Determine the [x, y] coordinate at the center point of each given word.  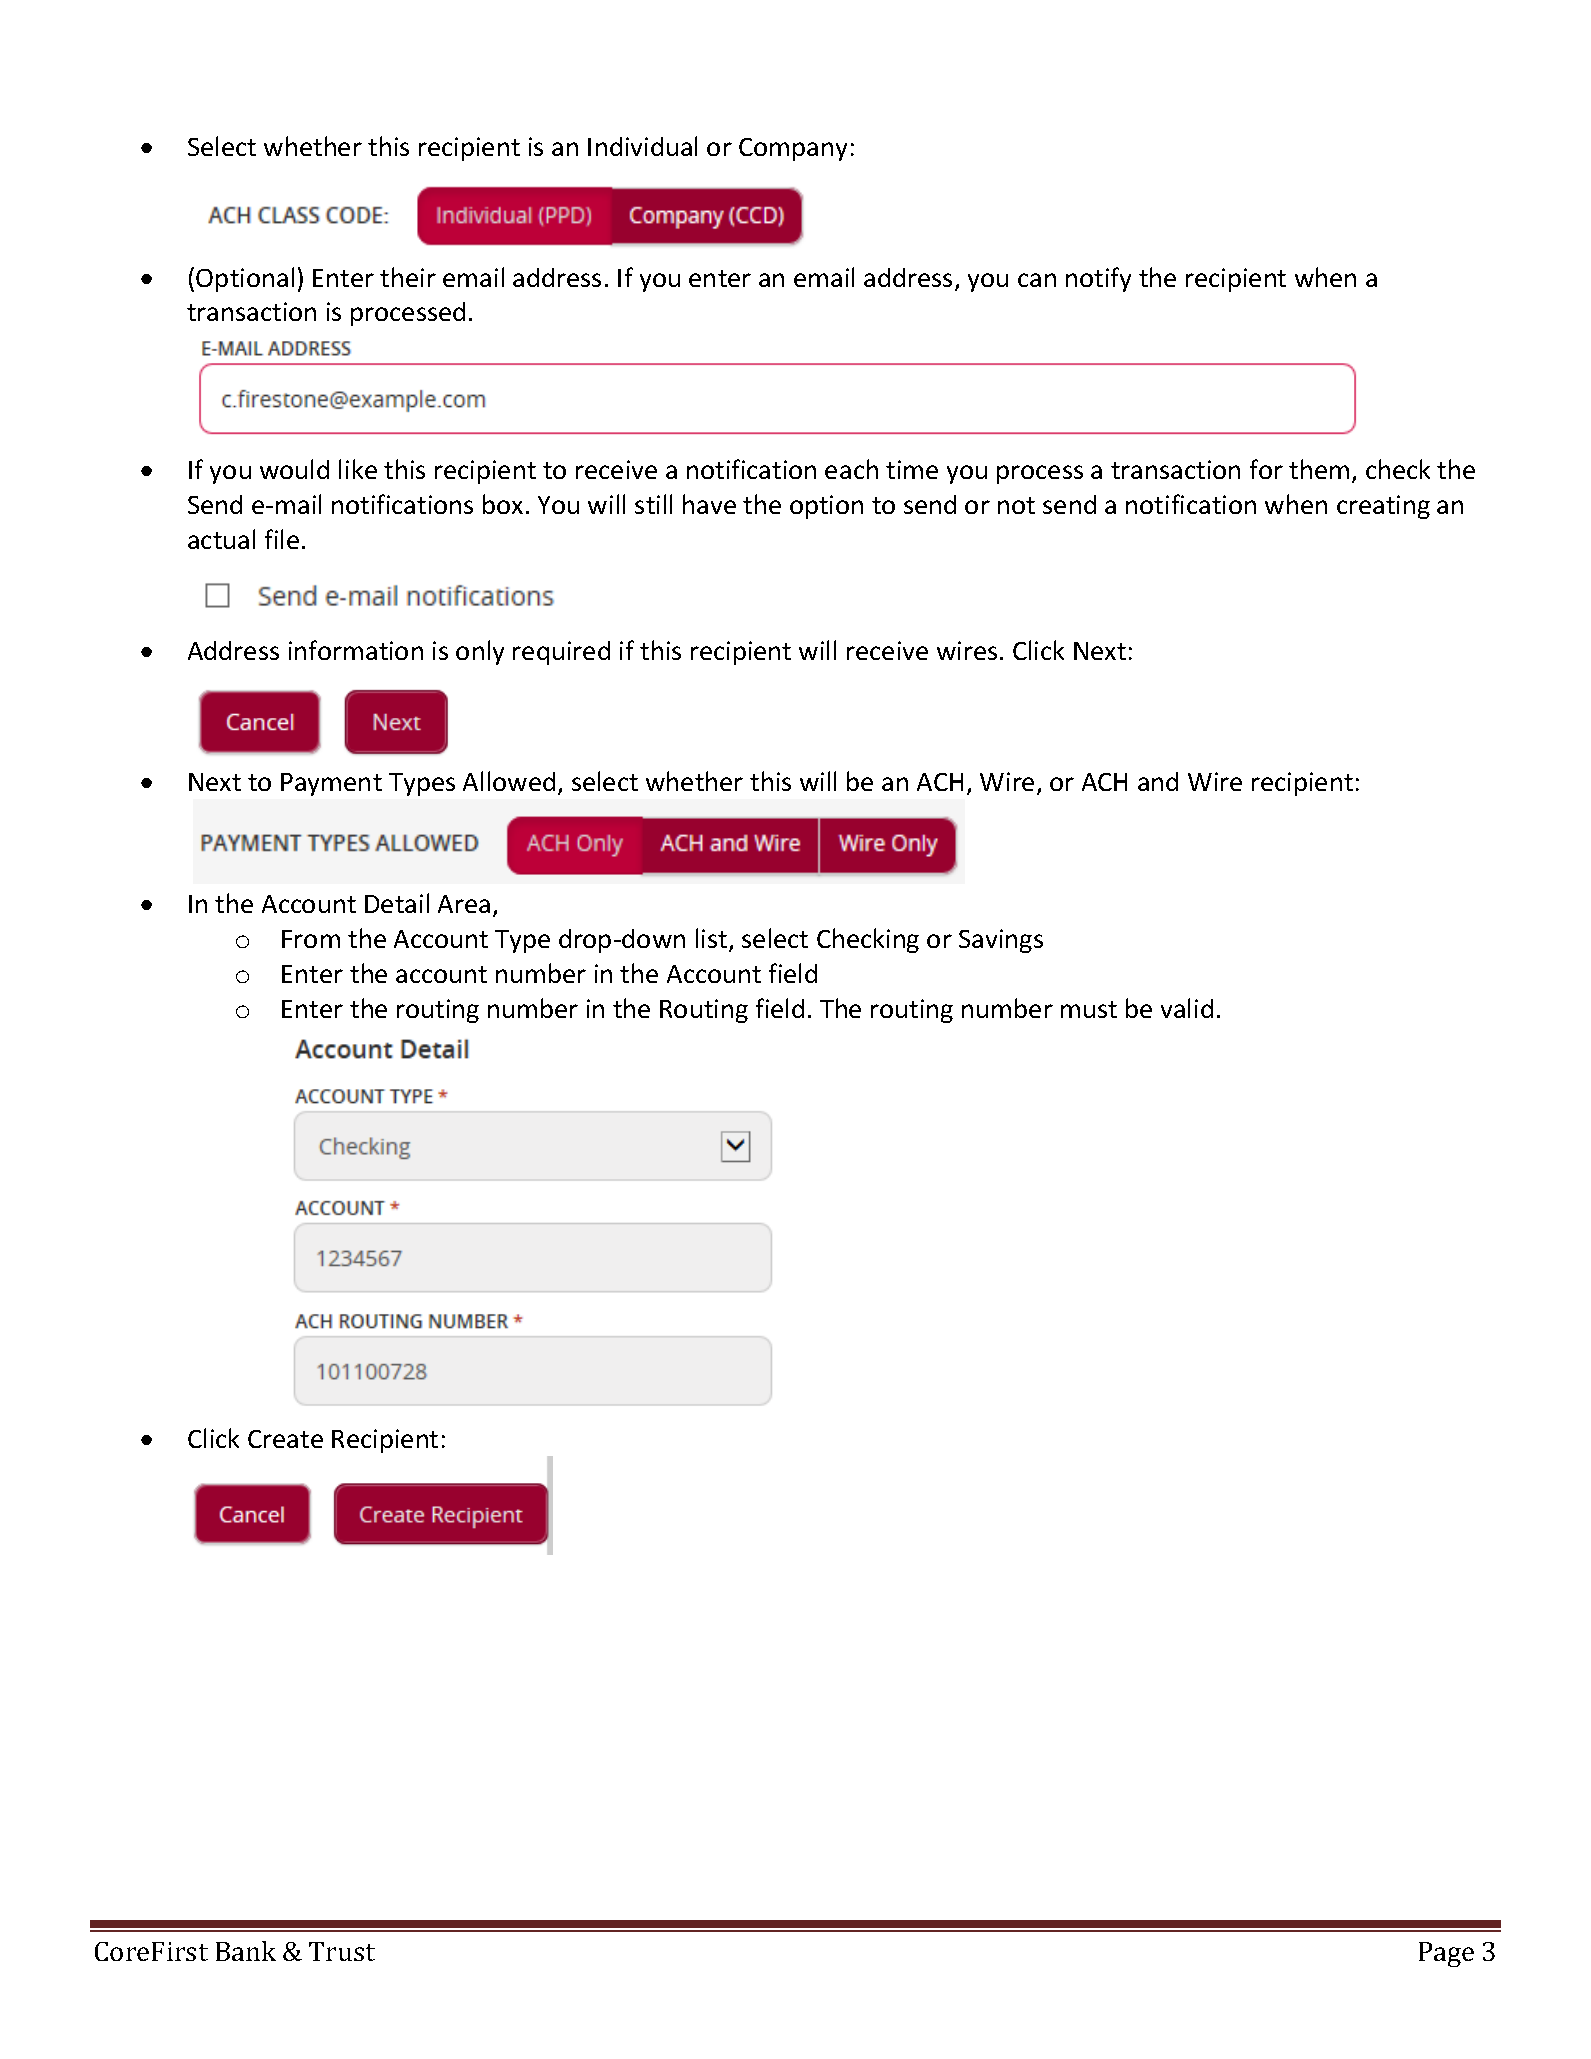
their [408, 277]
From [311, 939]
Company [793, 149]
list [713, 939]
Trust [342, 1951]
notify [1098, 279]
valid [1187, 1008]
